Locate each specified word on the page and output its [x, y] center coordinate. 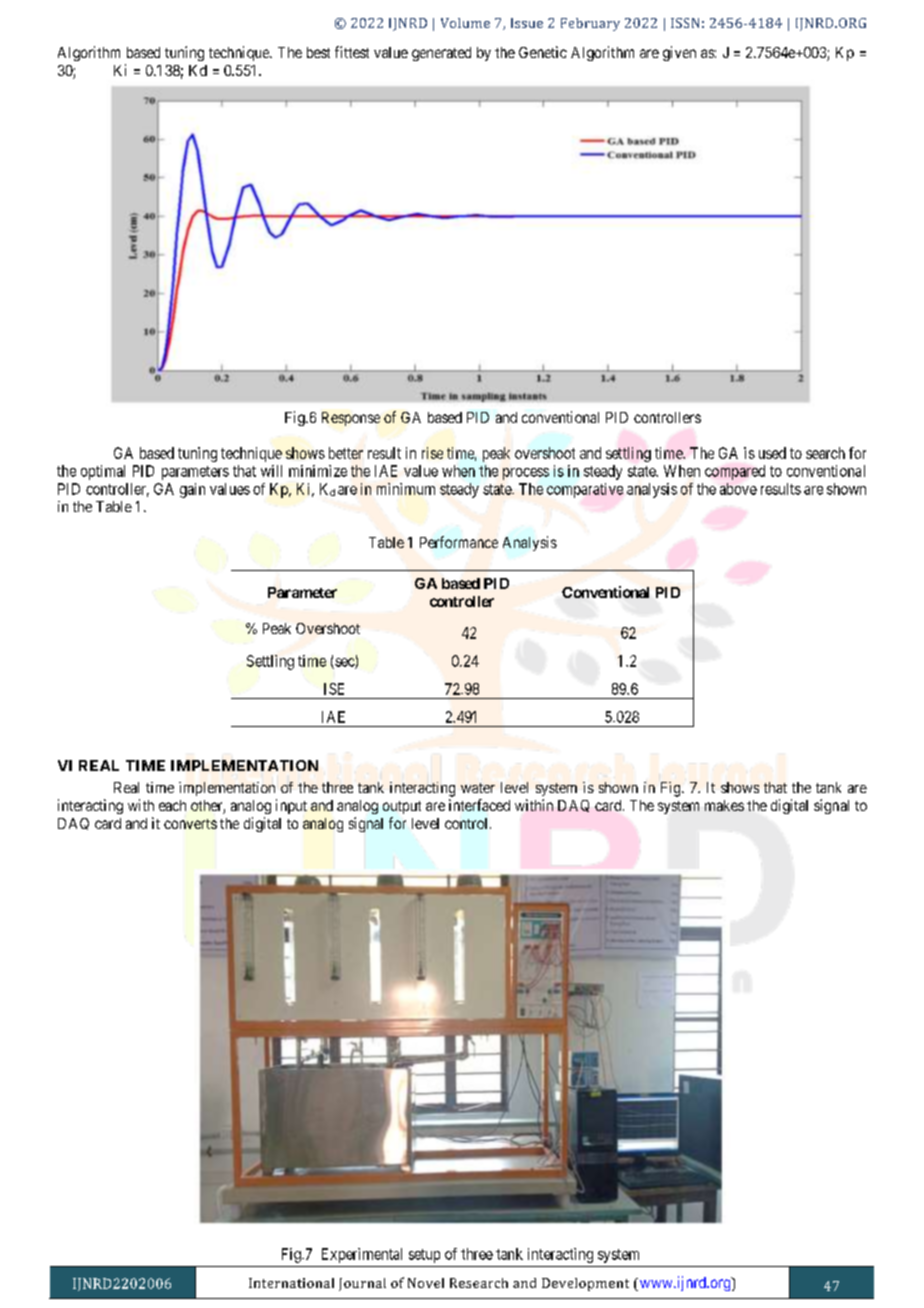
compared [735, 472]
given [679, 53]
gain [192, 490]
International [291, 1283]
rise [432, 453]
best [318, 52]
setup [424, 1256]
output [402, 807]
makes [724, 805]
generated [441, 54]
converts [190, 824]
